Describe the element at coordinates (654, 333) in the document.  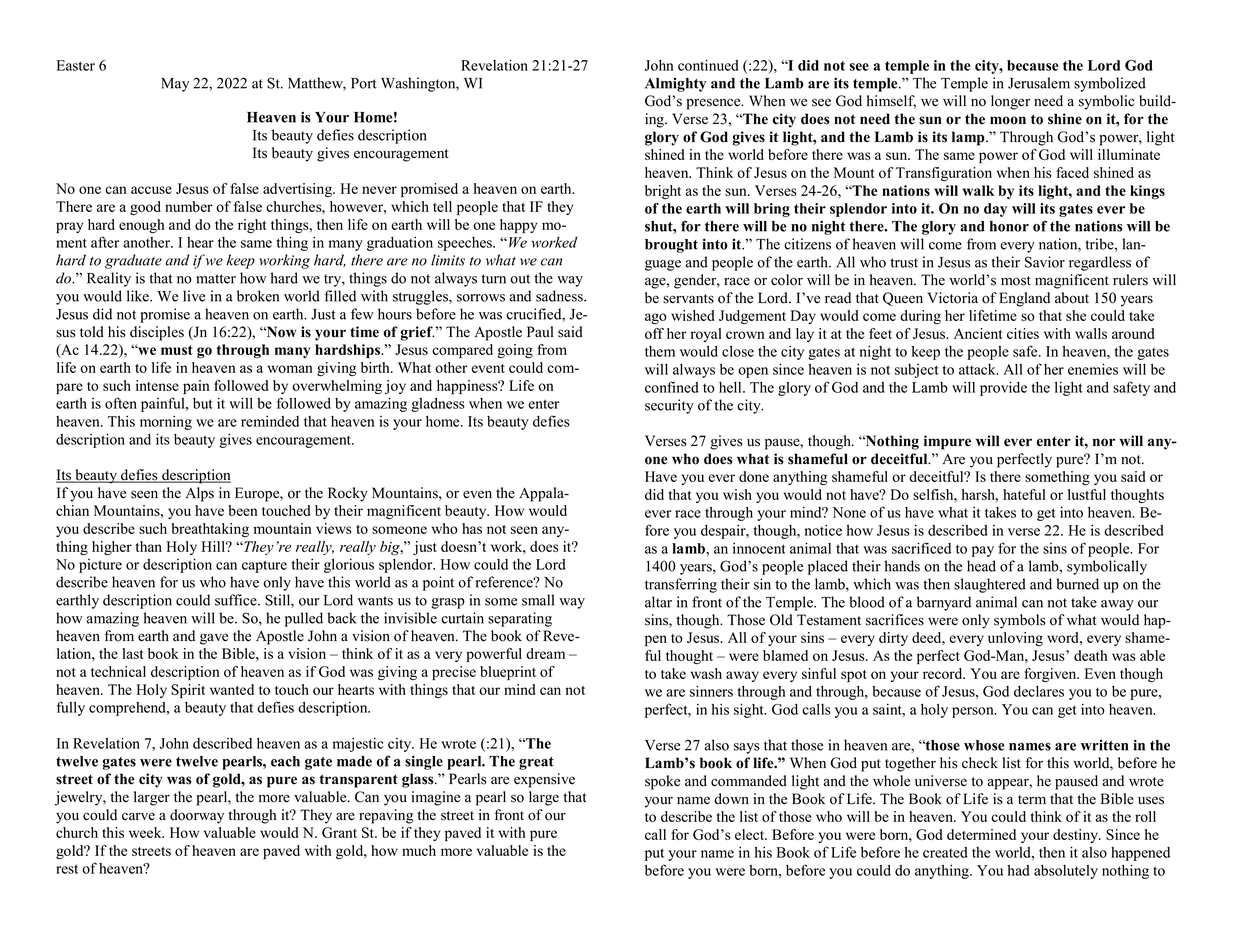
I see `off` at that location.
